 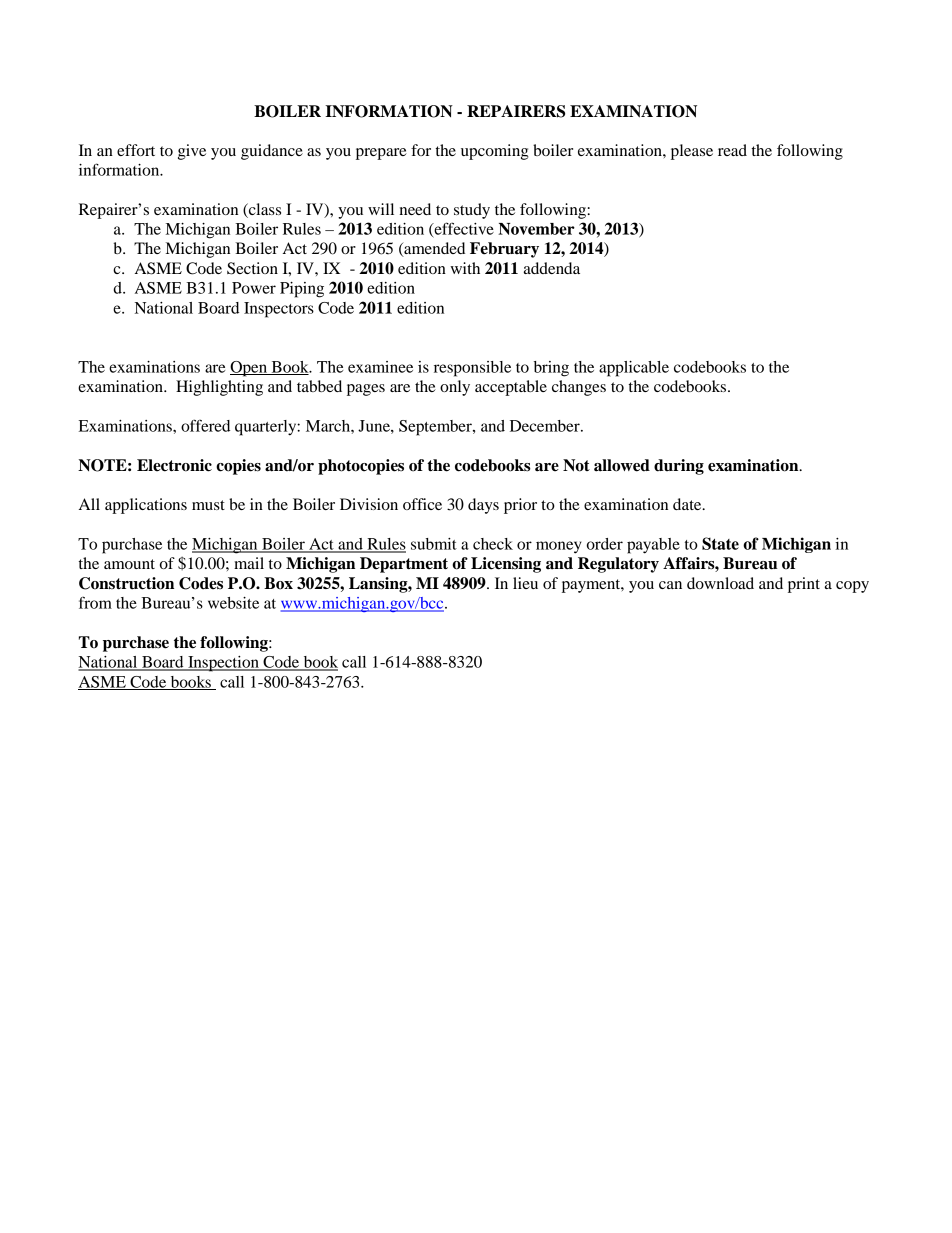 I want to click on give, so click(x=192, y=152).
